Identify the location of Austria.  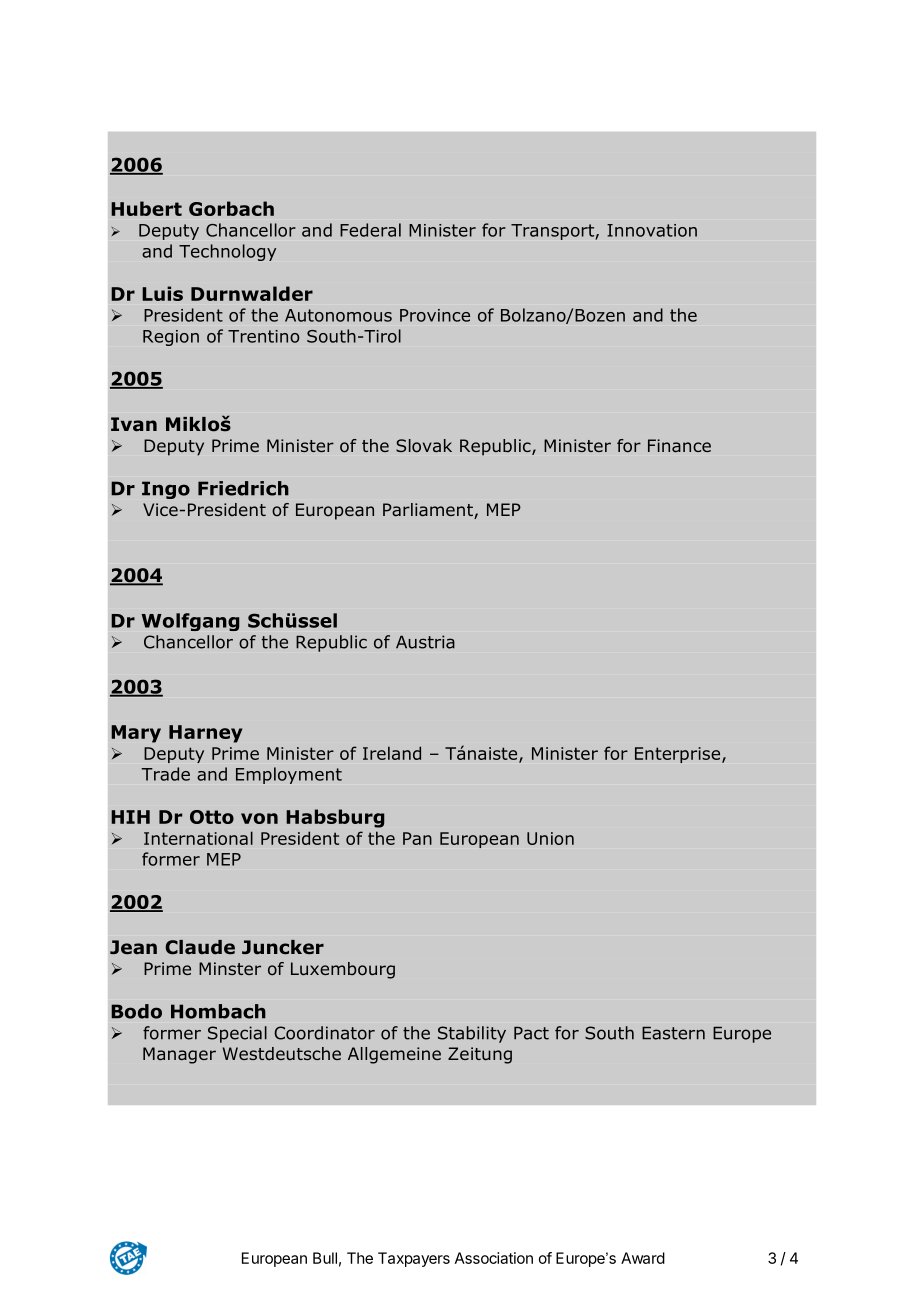
(425, 642).
